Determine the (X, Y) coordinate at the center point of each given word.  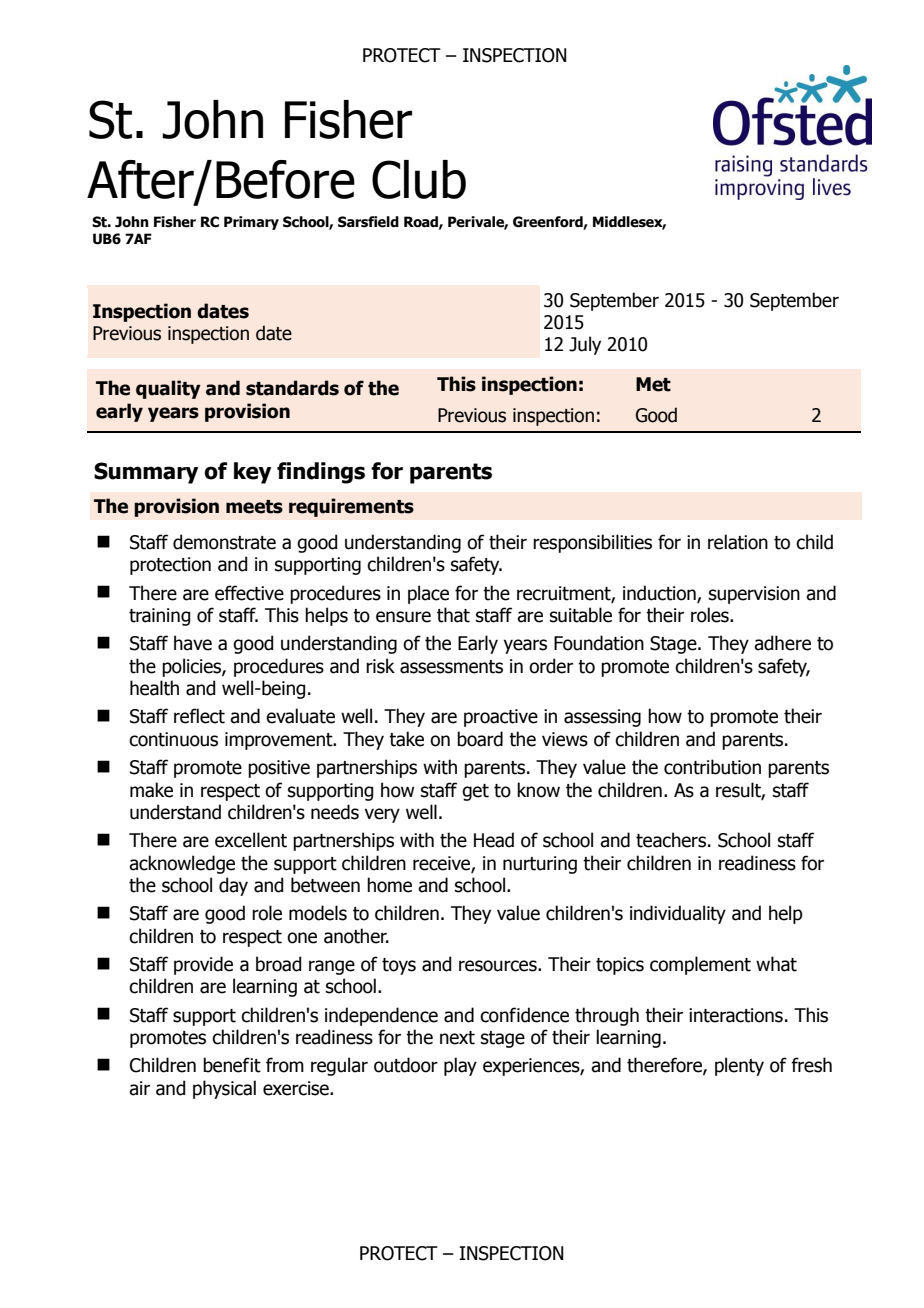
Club (419, 179)
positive (279, 769)
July (585, 345)
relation (738, 542)
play (460, 1066)
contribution (712, 767)
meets (254, 507)
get (475, 792)
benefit (232, 1065)
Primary (251, 223)
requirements (351, 507)
